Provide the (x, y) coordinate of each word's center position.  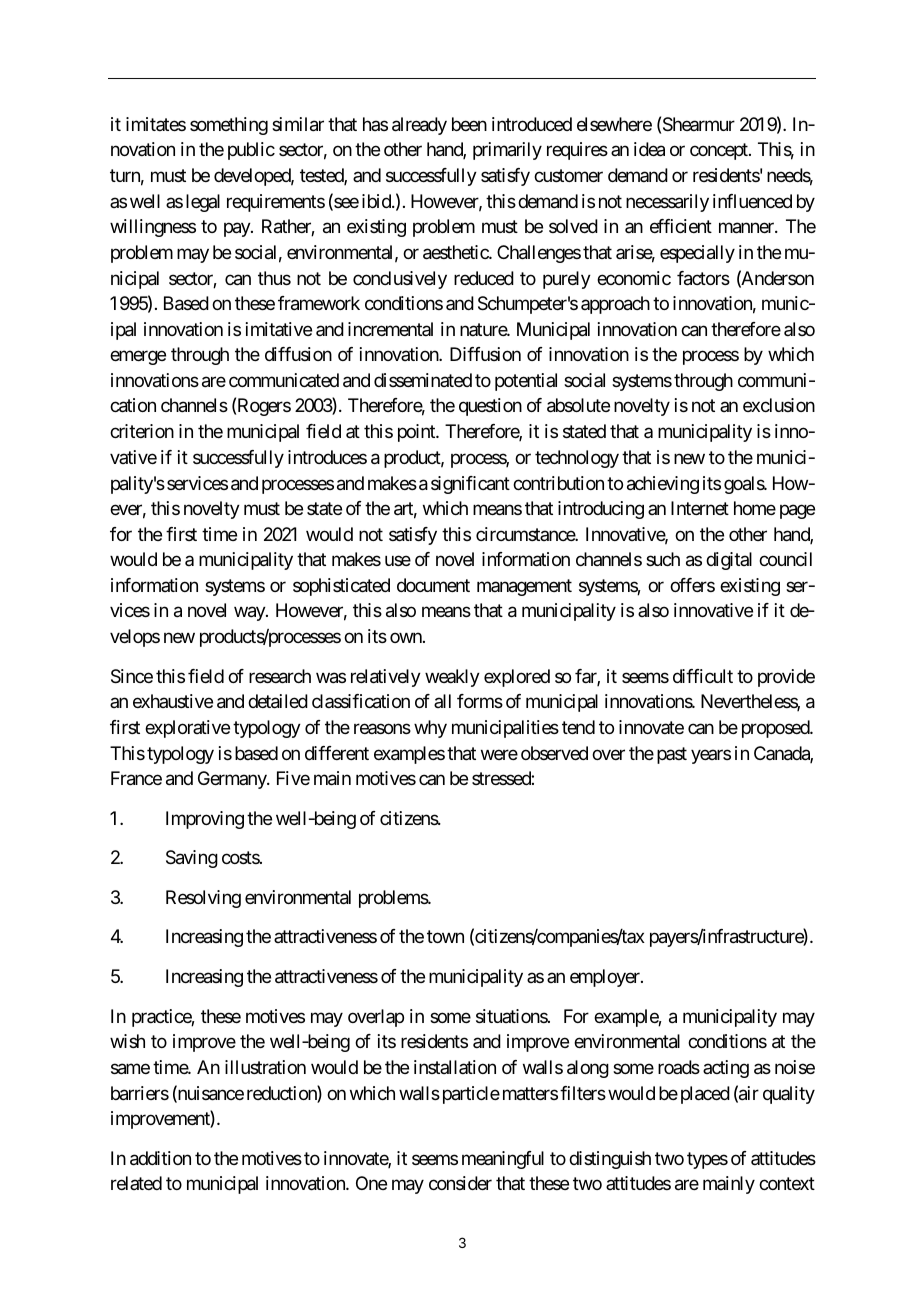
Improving (205, 820)
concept (720, 152)
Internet (700, 508)
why (430, 729)
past (672, 755)
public (251, 151)
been (469, 124)
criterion (142, 431)
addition (160, 1158)
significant (470, 485)
